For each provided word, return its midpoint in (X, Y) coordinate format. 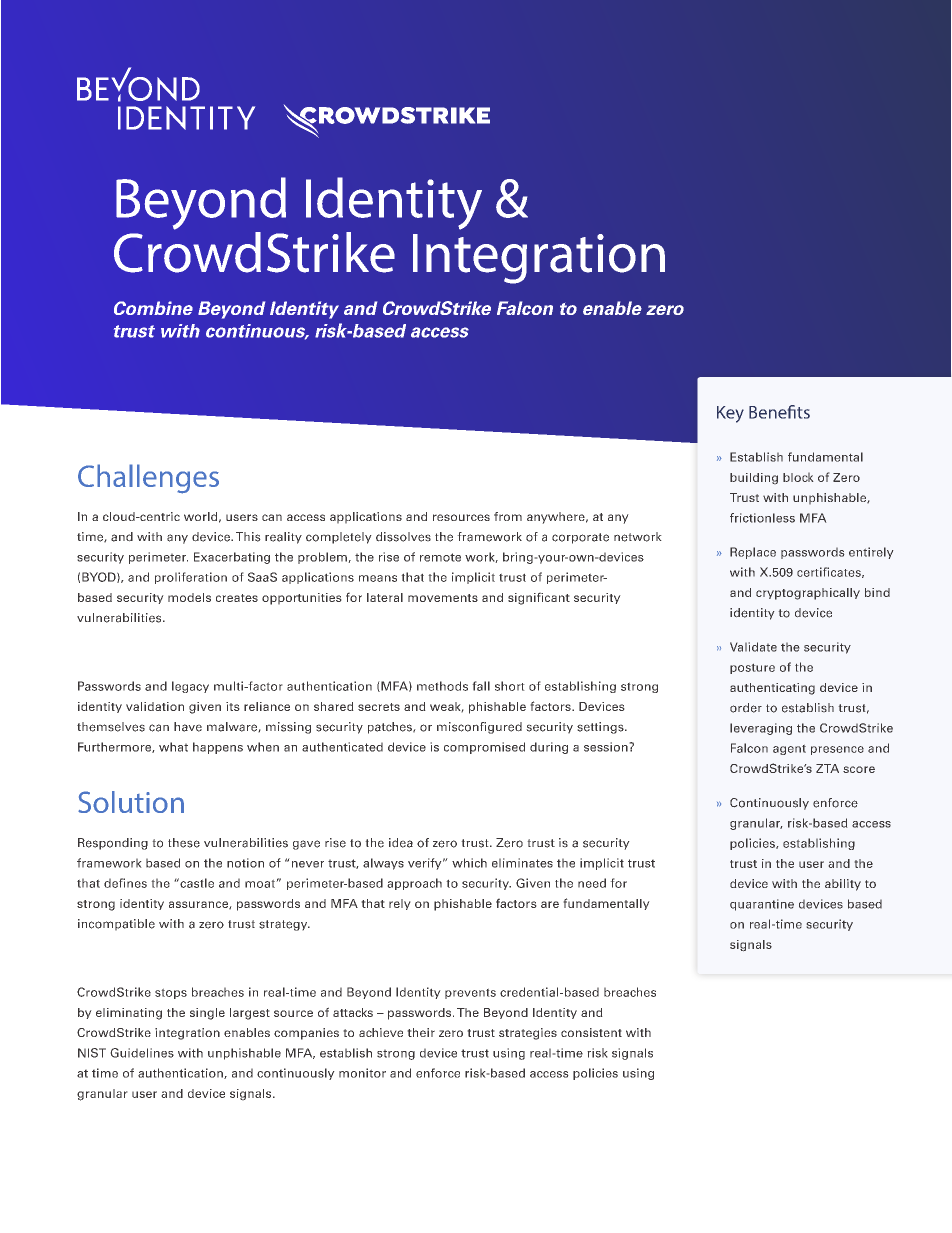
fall (481, 686)
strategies (528, 1034)
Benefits (779, 412)
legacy (190, 687)
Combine (153, 308)
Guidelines (142, 1053)
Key (730, 414)
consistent (591, 1032)
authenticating (772, 689)
